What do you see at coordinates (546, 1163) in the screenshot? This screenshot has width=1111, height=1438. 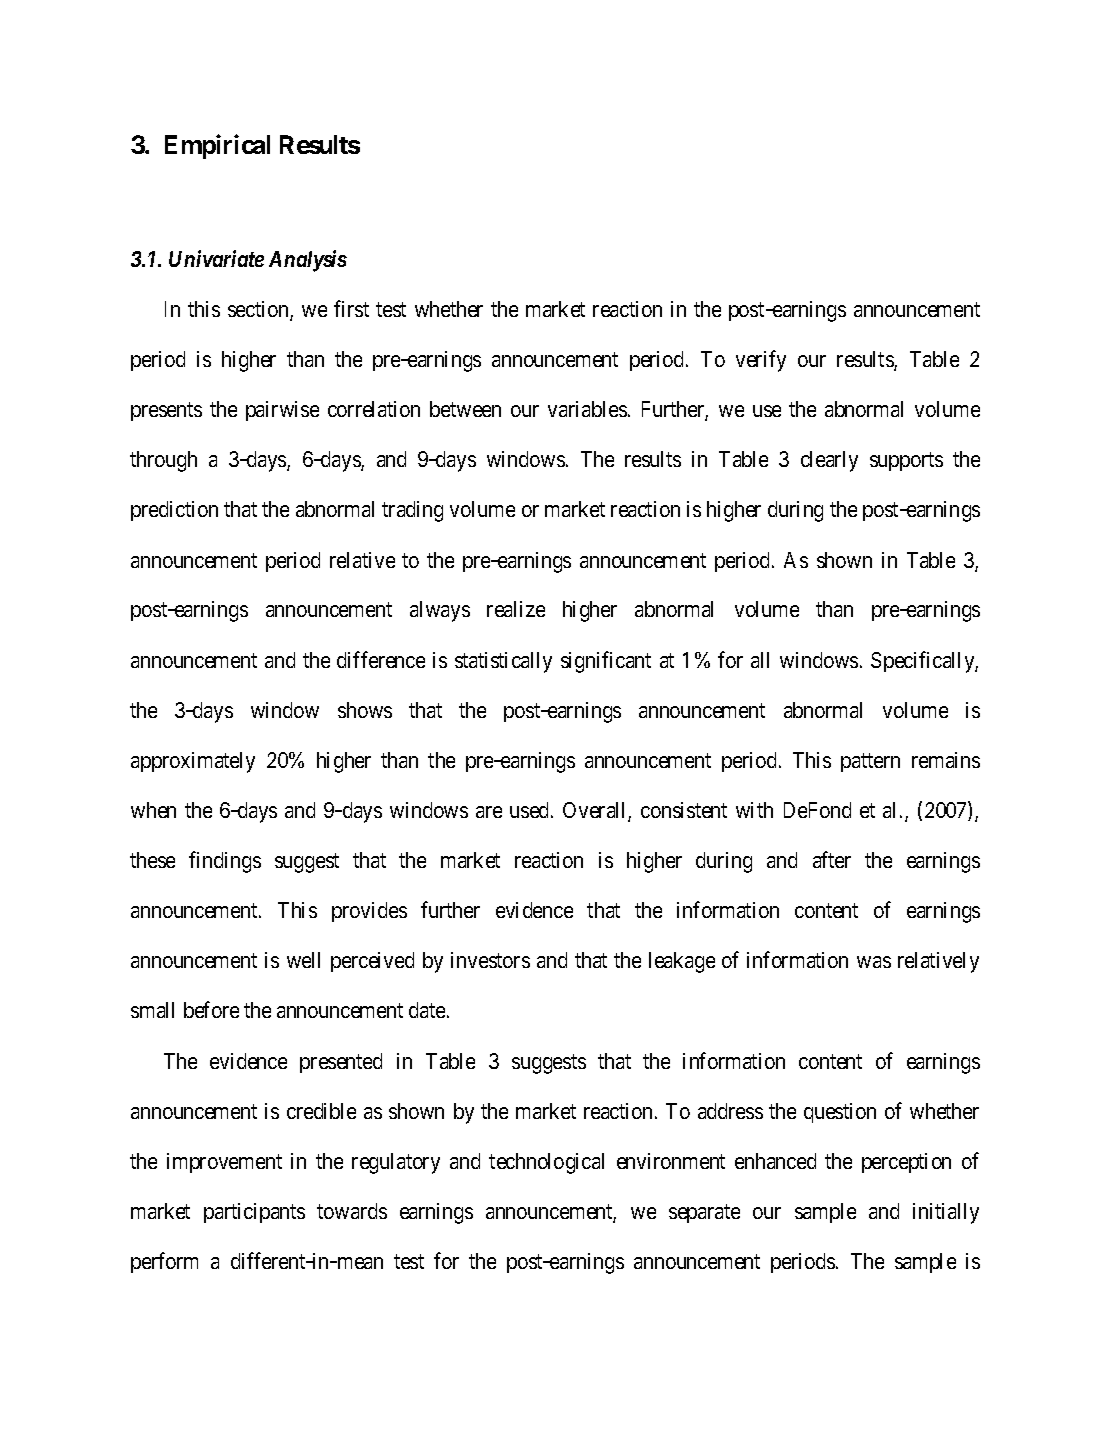 I see `technological` at bounding box center [546, 1163].
